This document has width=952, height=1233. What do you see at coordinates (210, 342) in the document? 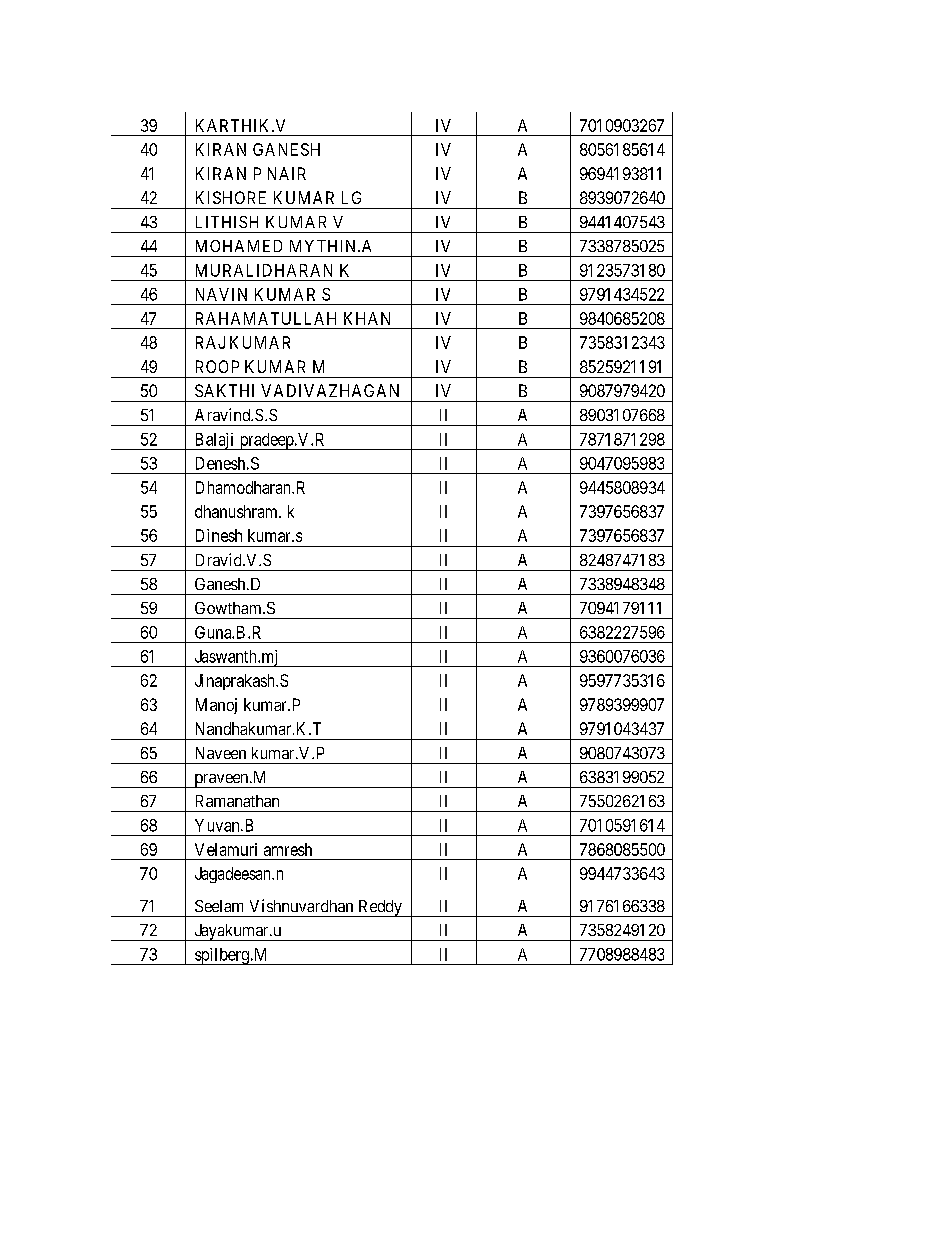
I see `RAJ` at bounding box center [210, 342].
